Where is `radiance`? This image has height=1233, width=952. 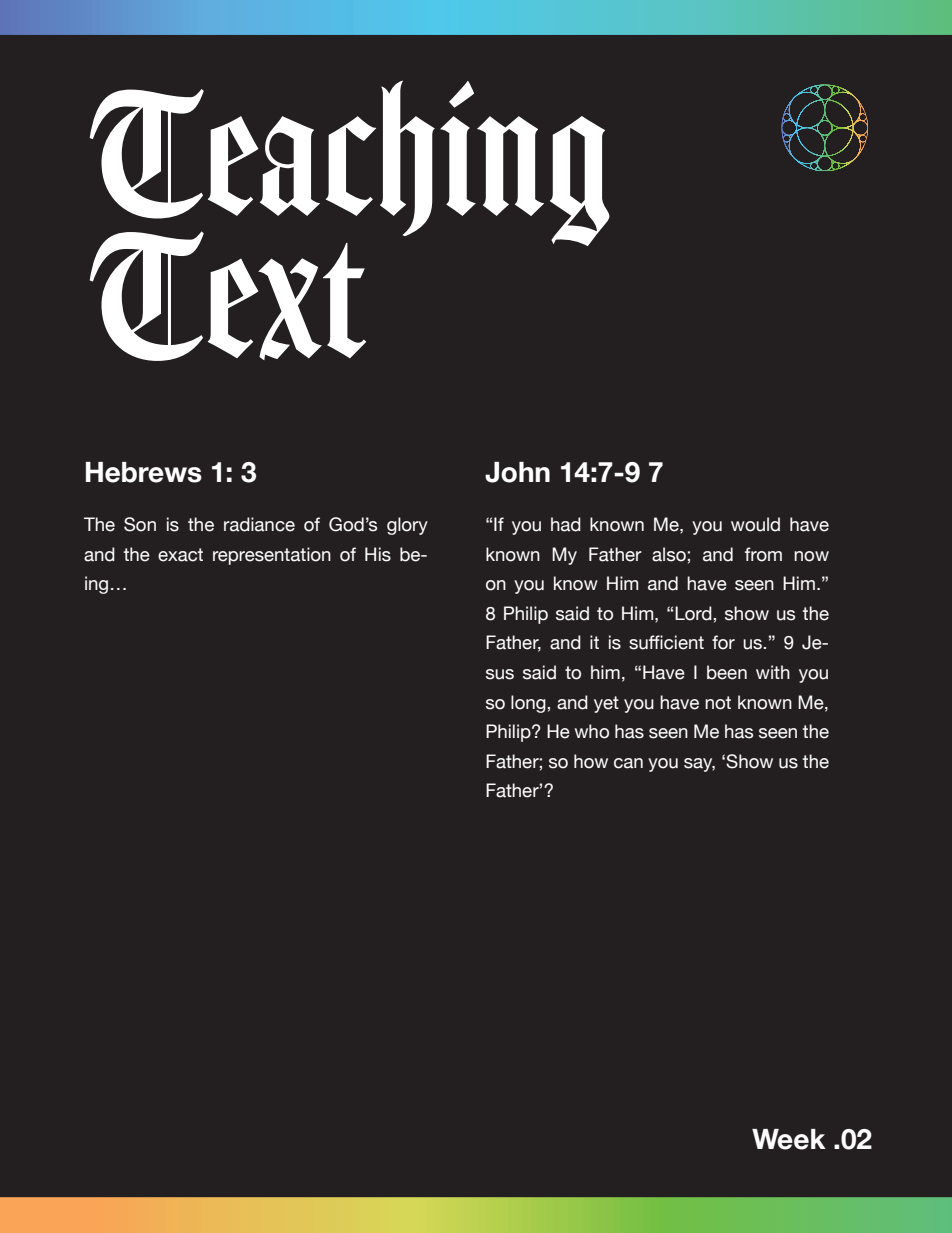 radiance is located at coordinates (259, 524).
